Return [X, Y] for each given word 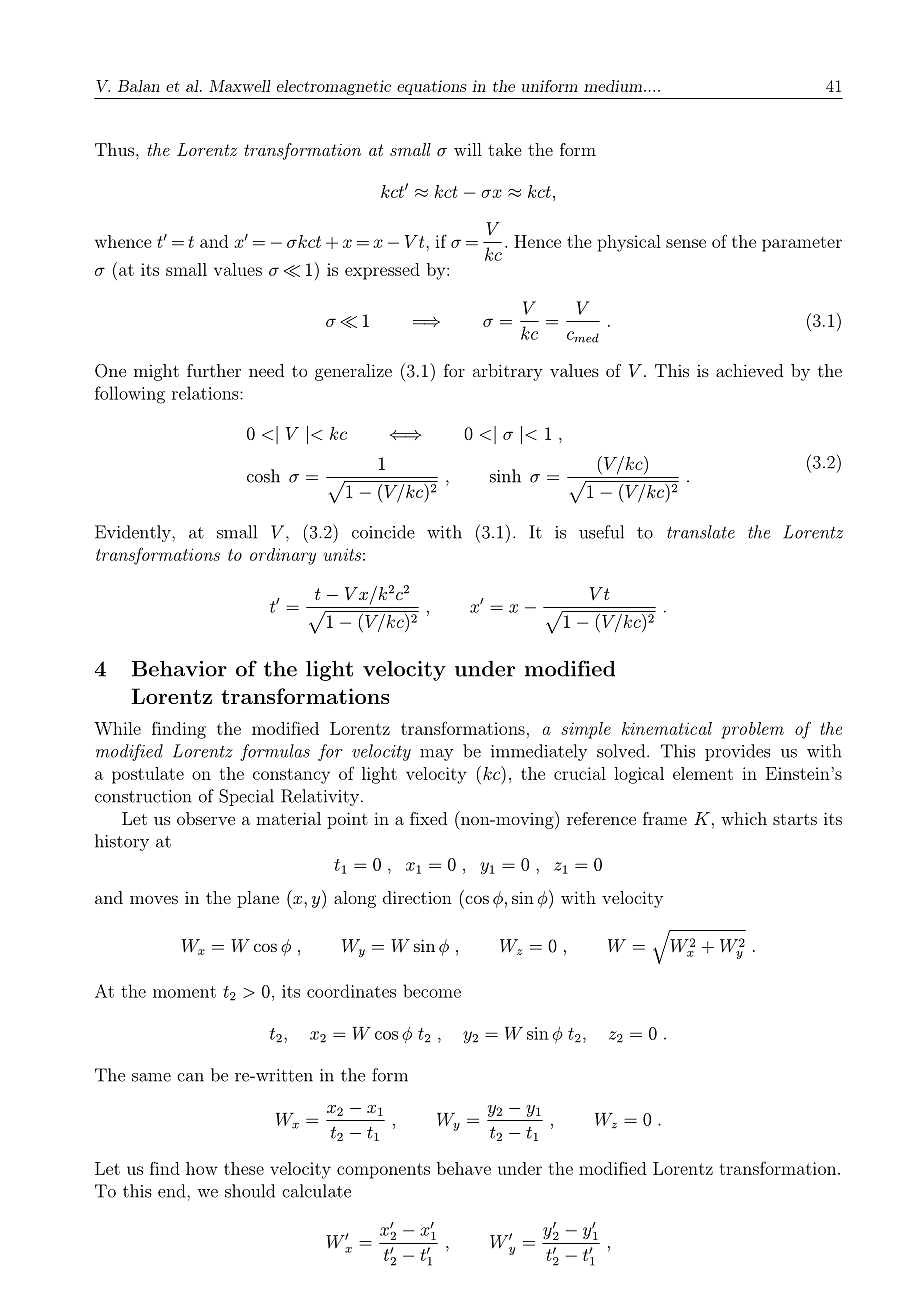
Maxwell [240, 86]
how [202, 1168]
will [468, 149]
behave [464, 1168]
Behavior [179, 669]
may [436, 755]
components [383, 1171]
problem [752, 730]
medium [614, 86]
